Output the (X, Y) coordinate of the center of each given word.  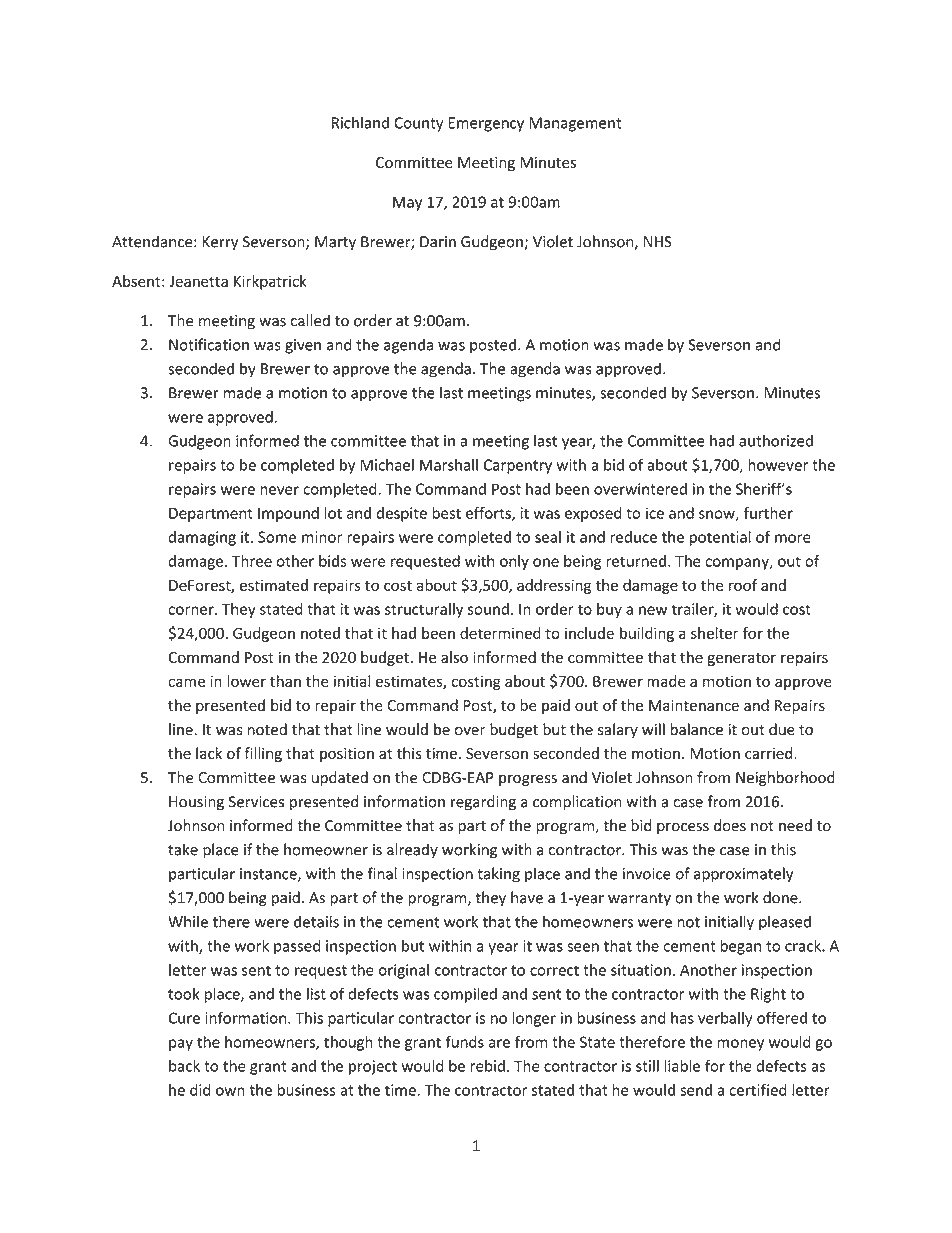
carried (770, 753)
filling (263, 754)
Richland (360, 122)
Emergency (486, 124)
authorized (776, 440)
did (200, 1090)
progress (528, 780)
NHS (658, 242)
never (279, 490)
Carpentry (517, 466)
